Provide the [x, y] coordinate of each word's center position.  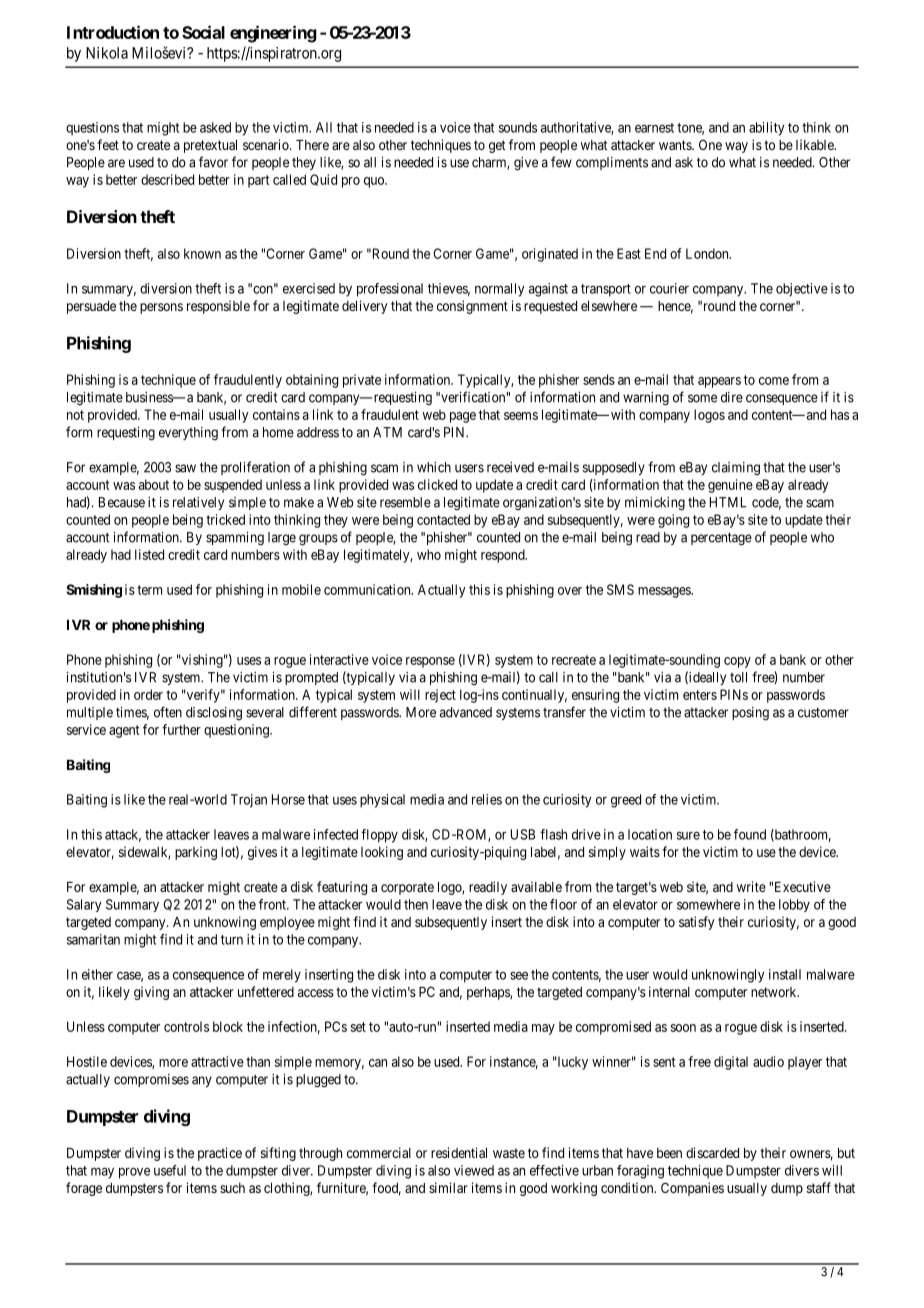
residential [459, 1152]
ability [766, 129]
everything [188, 434]
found [750, 834]
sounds [518, 127]
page [463, 417]
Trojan [249, 801]
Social [203, 32]
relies [487, 799]
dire [732, 397]
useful [170, 1170]
